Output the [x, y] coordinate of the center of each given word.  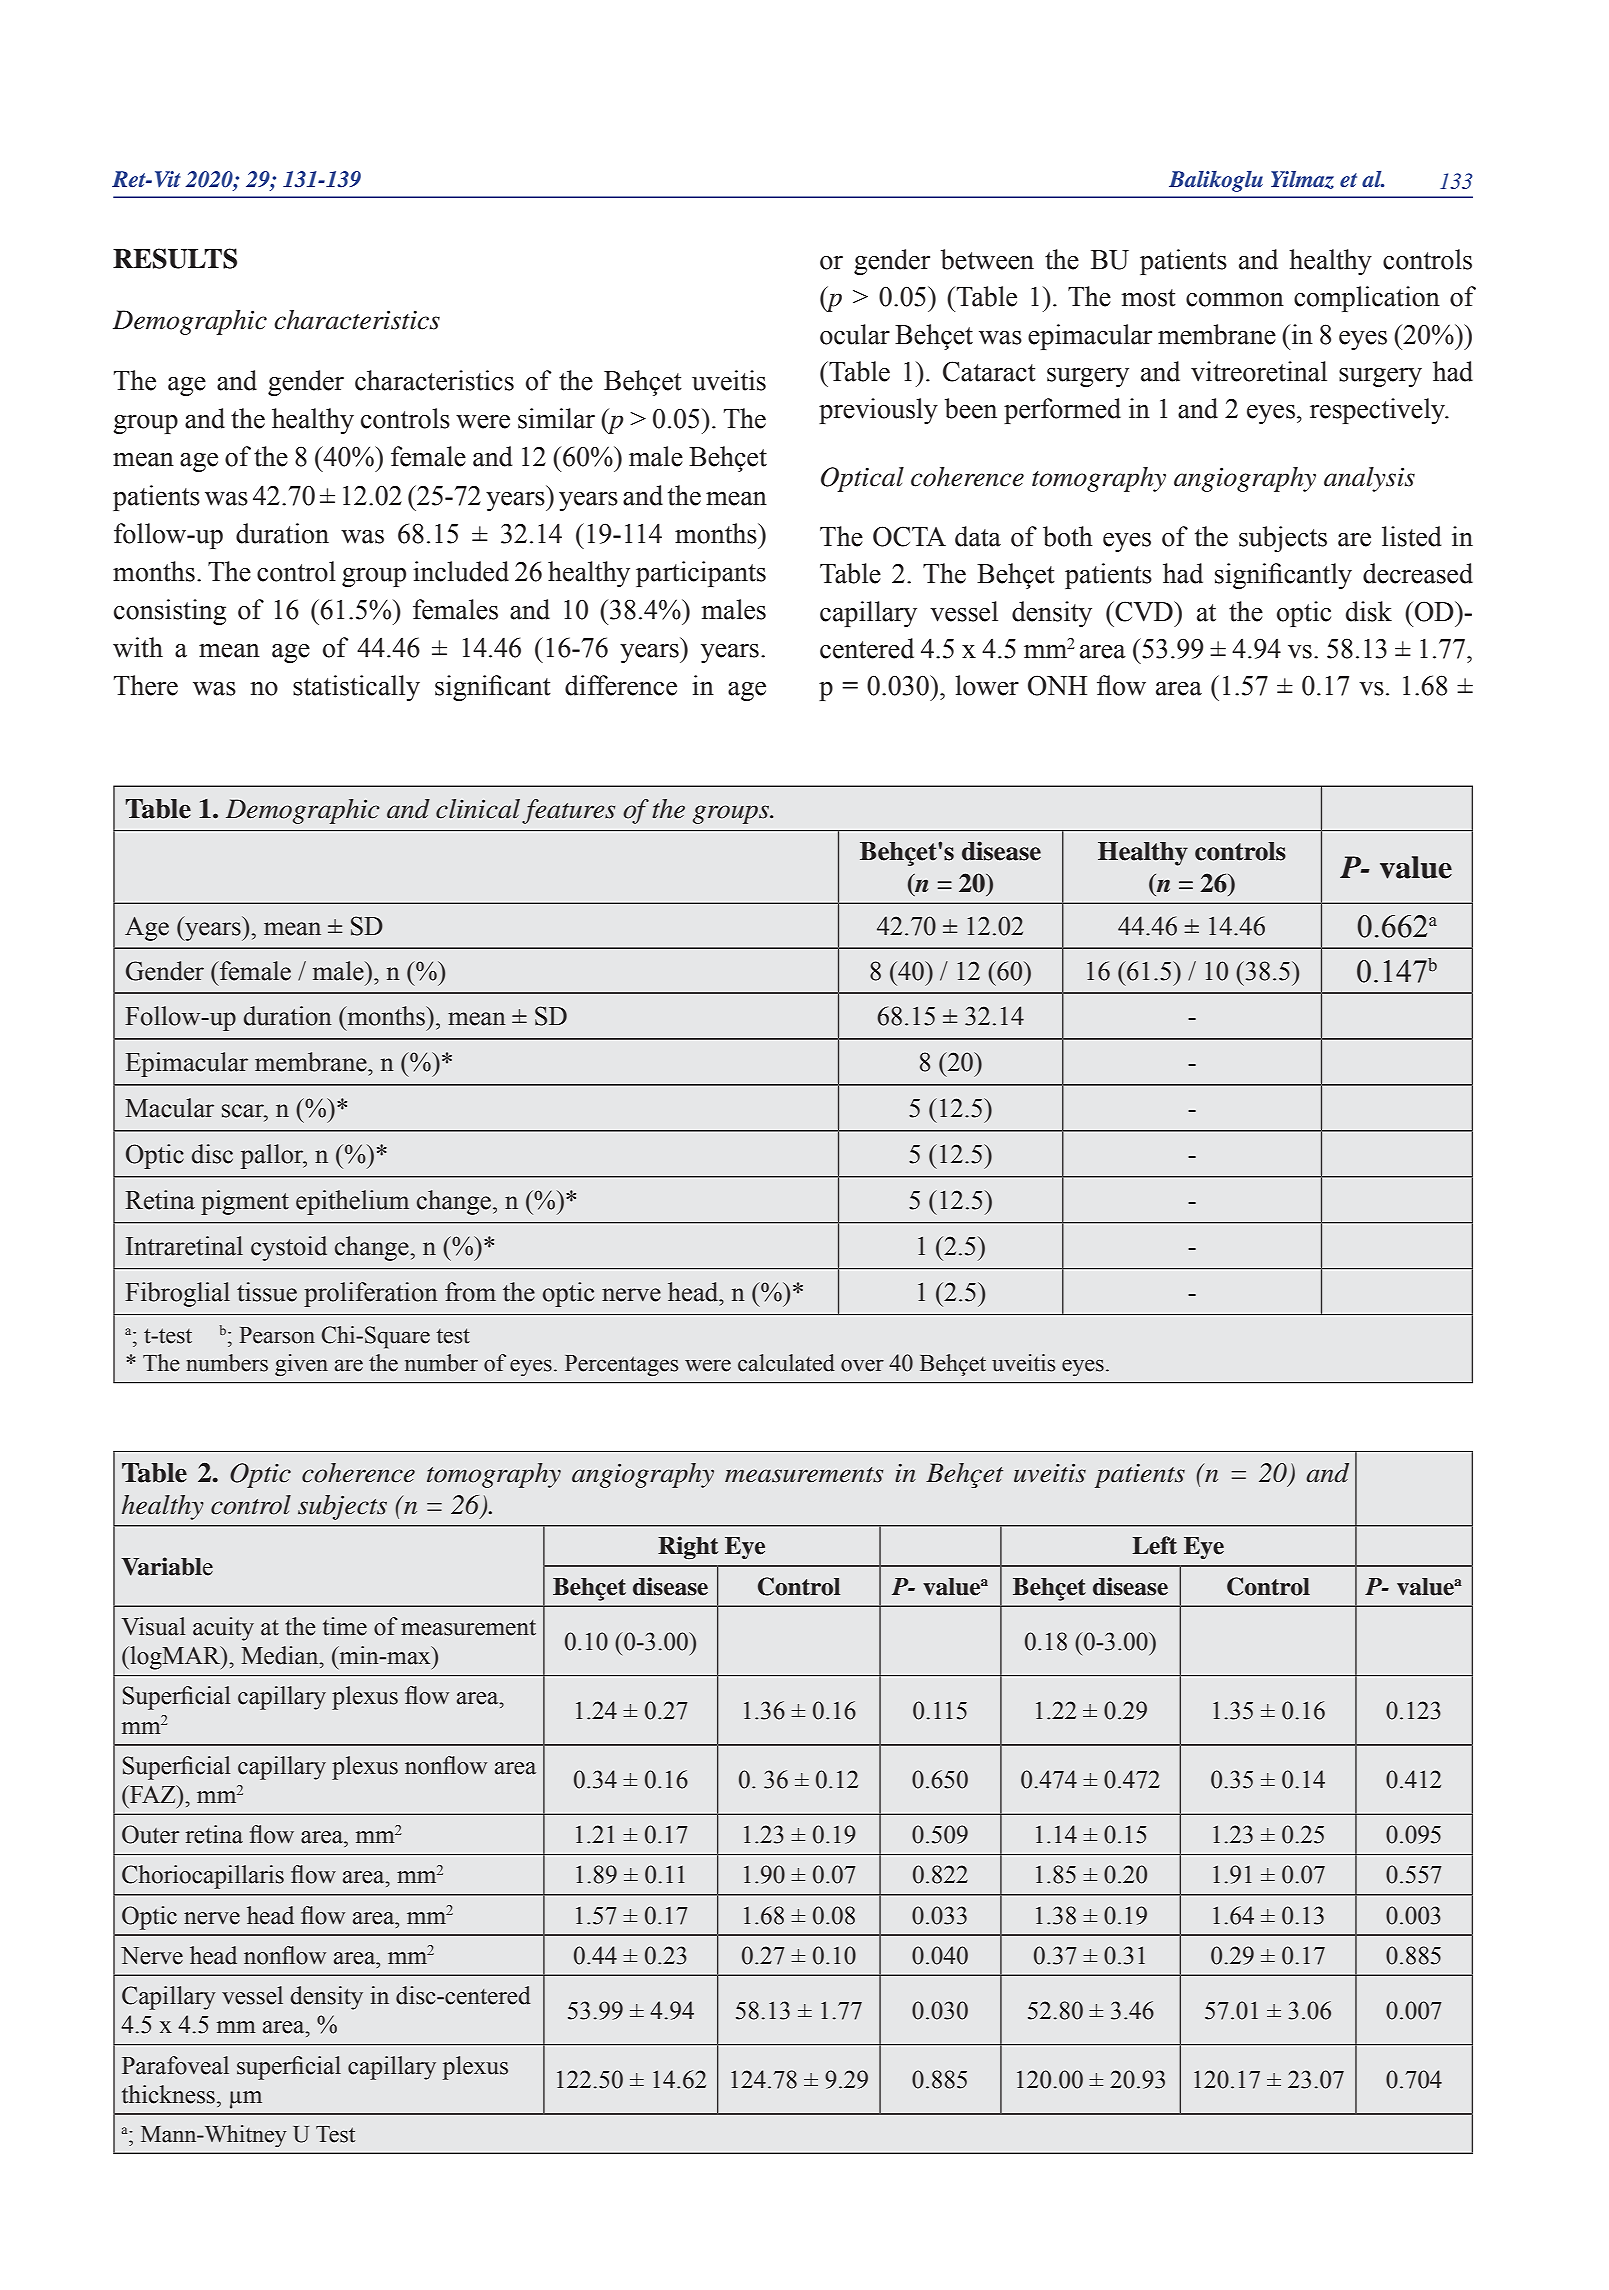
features [568, 811]
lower [987, 685]
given [301, 1365]
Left [1154, 1545]
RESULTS [175, 258]
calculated [786, 1363]
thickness [168, 2094]
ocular [855, 334]
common [1235, 300]
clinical [478, 809]
